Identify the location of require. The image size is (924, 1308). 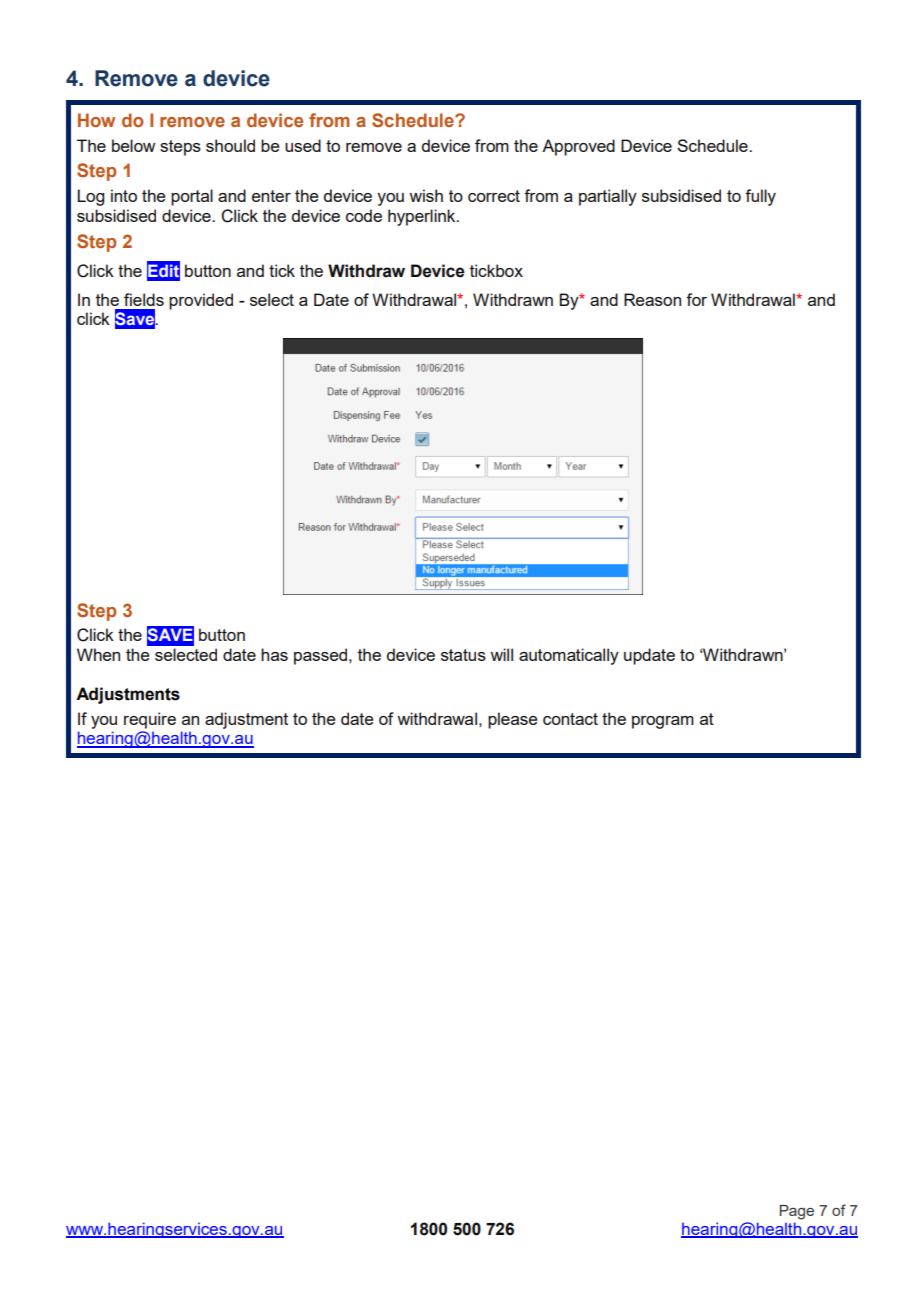
(150, 720).
